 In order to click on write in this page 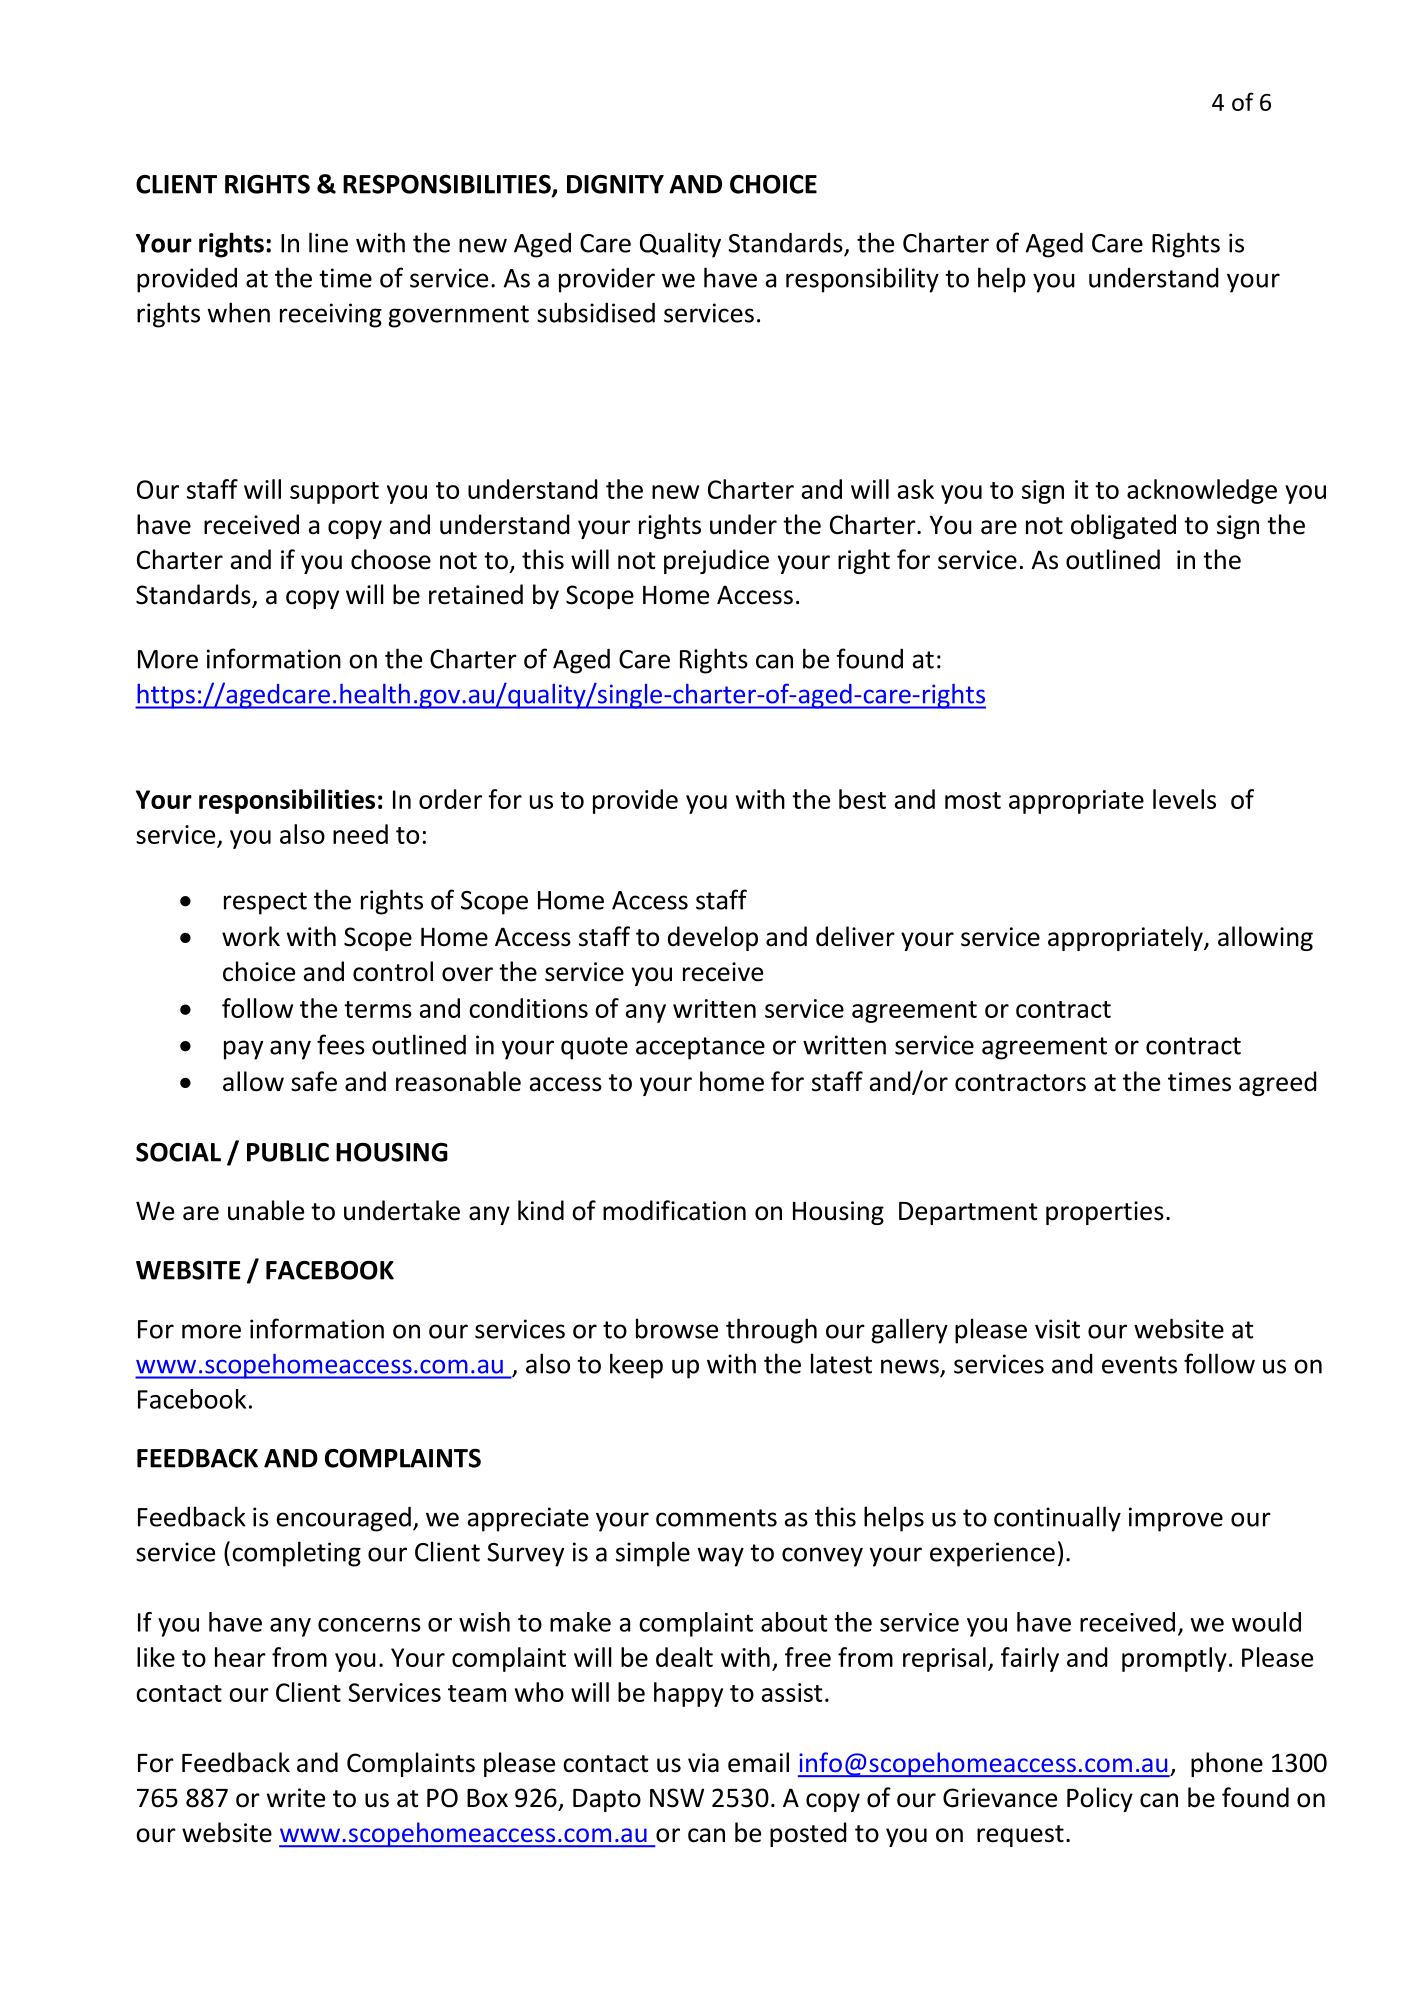, I will do `click(296, 1798)`.
